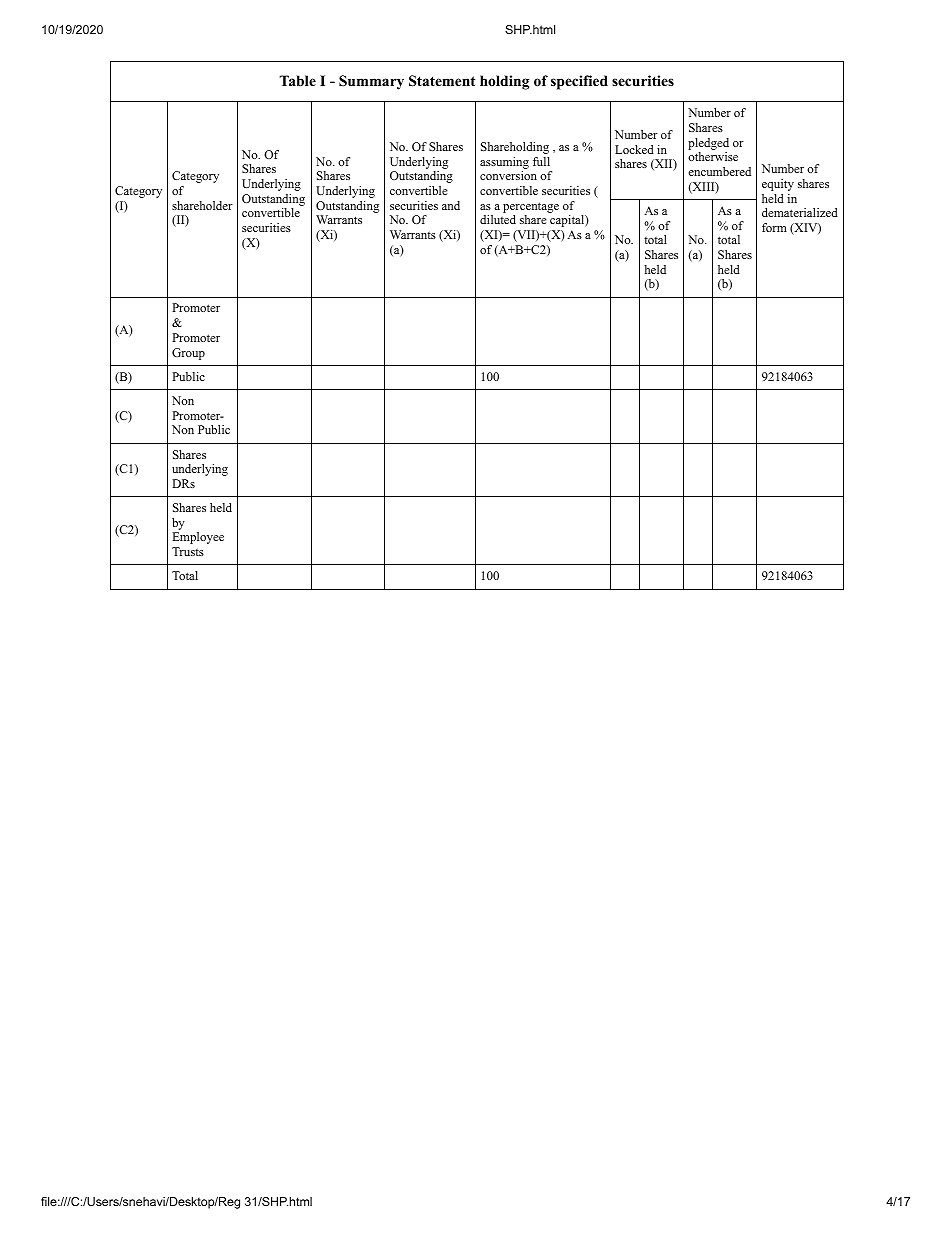 This screenshot has width=952, height=1233. Describe the element at coordinates (774, 227) in the screenshot. I see `form` at that location.
